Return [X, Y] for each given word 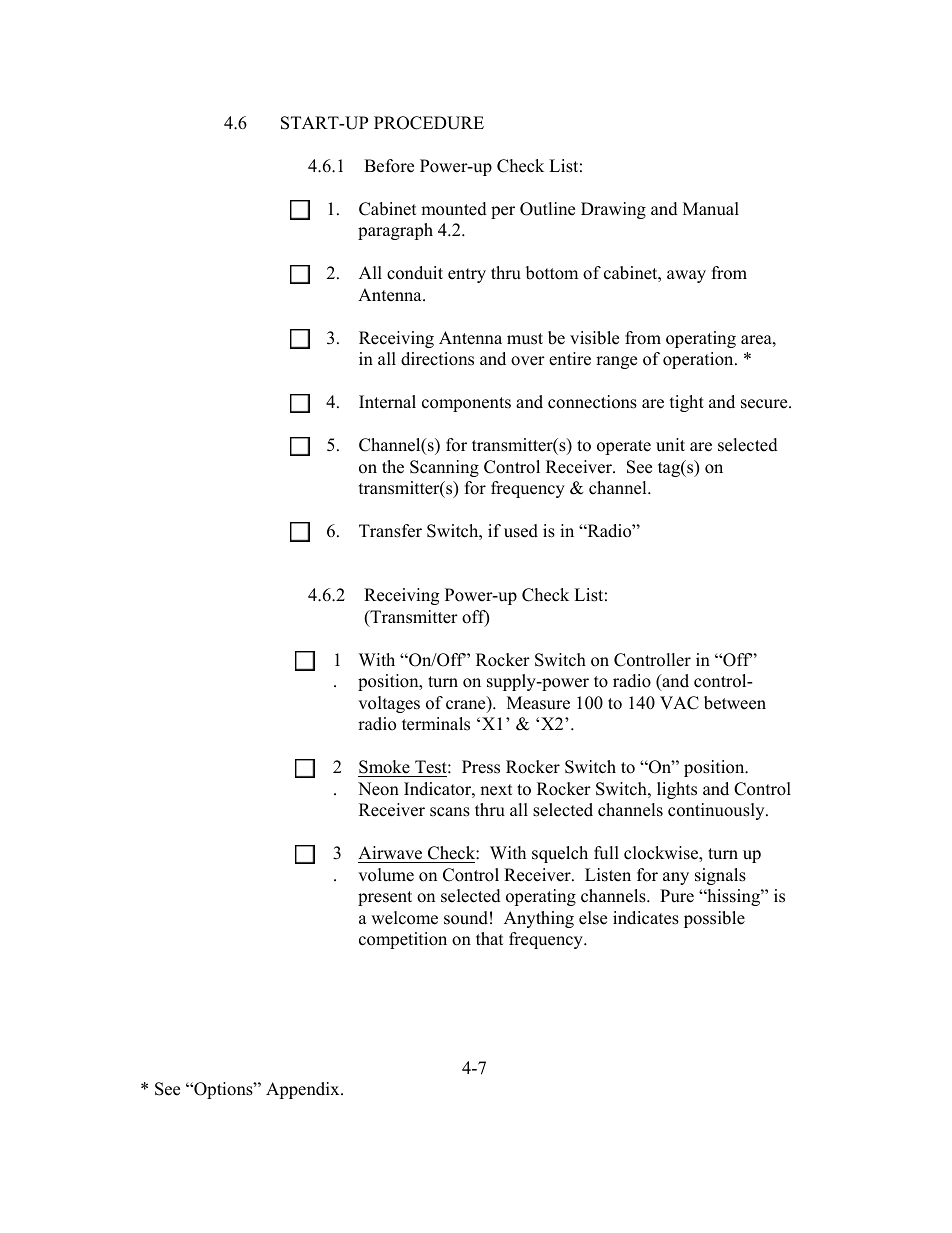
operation [699, 360]
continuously [717, 811]
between [735, 703]
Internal [387, 402]
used [521, 531]
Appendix [304, 1090]
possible [714, 919]
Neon [378, 789]
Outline [547, 209]
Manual [711, 209]
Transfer [390, 531]
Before [389, 166]
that [490, 938]
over [528, 361]
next [496, 790]
